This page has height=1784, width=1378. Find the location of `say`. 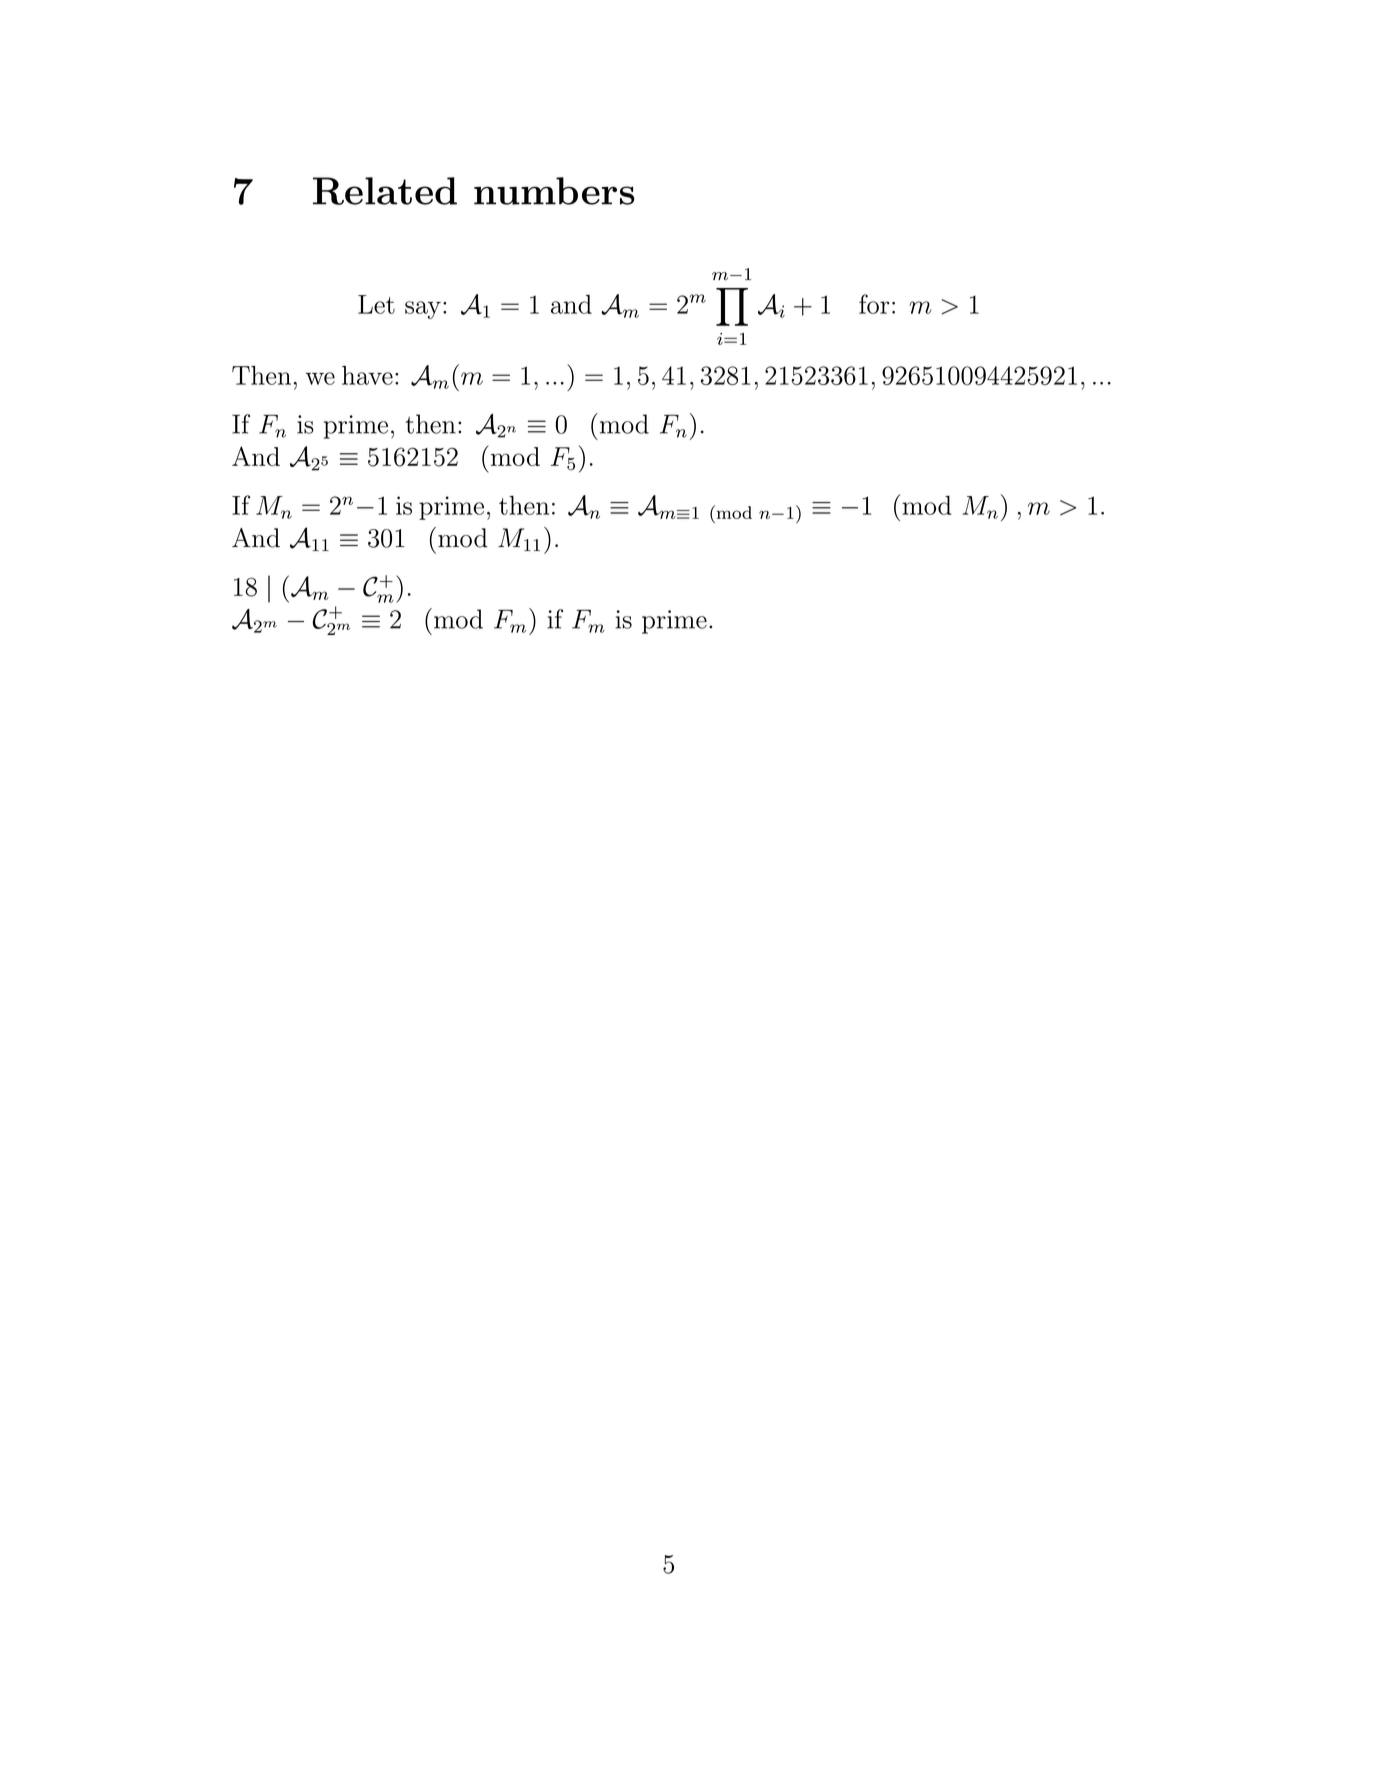

say is located at coordinates (423, 310).
